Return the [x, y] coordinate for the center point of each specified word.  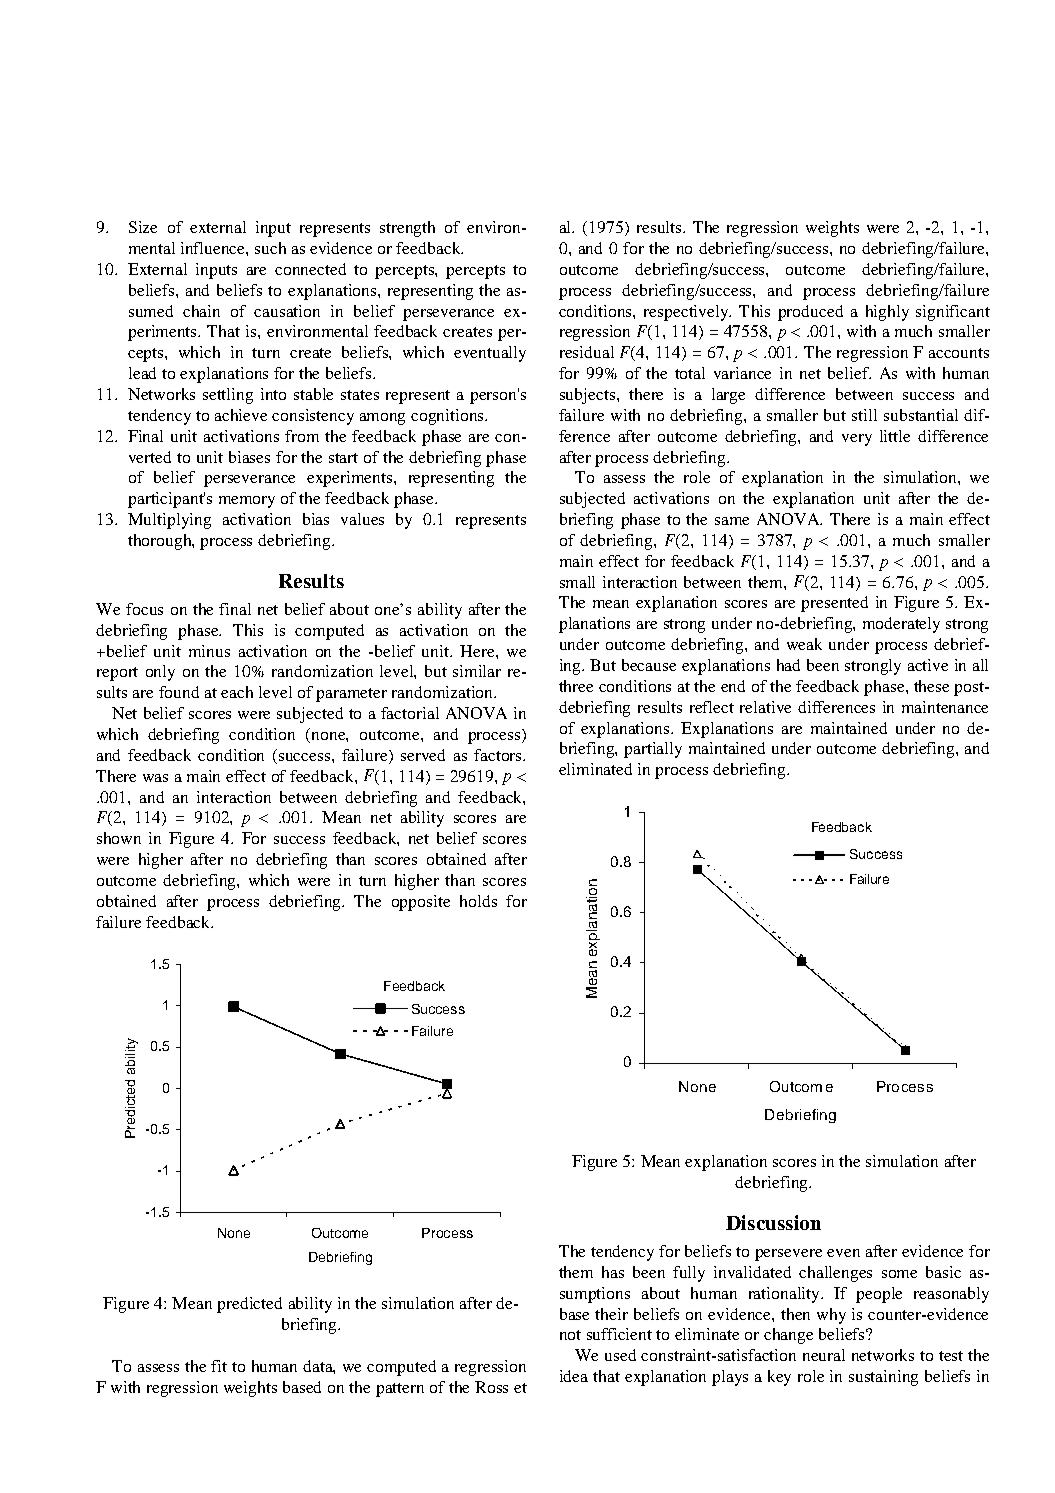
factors [499, 755]
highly [887, 313]
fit [219, 1366]
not [570, 1335]
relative [765, 707]
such [270, 248]
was [155, 778]
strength [407, 229]
